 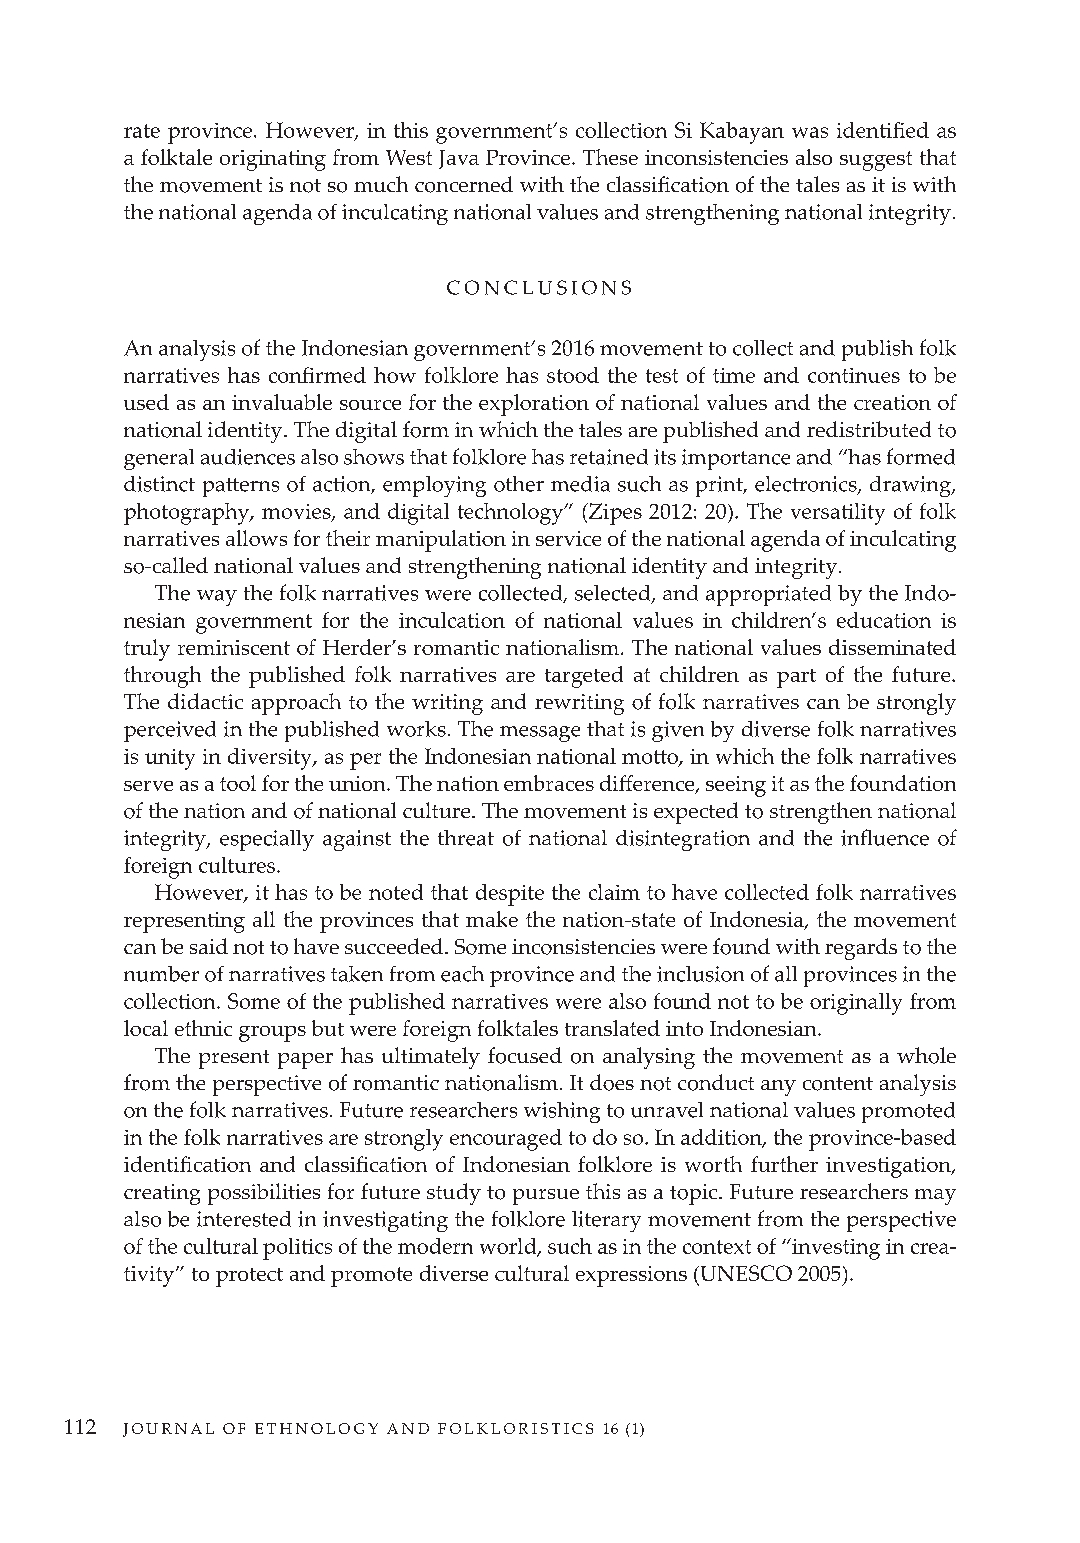 What do you see at coordinates (205, 701) in the screenshot?
I see `didactic` at bounding box center [205, 701].
